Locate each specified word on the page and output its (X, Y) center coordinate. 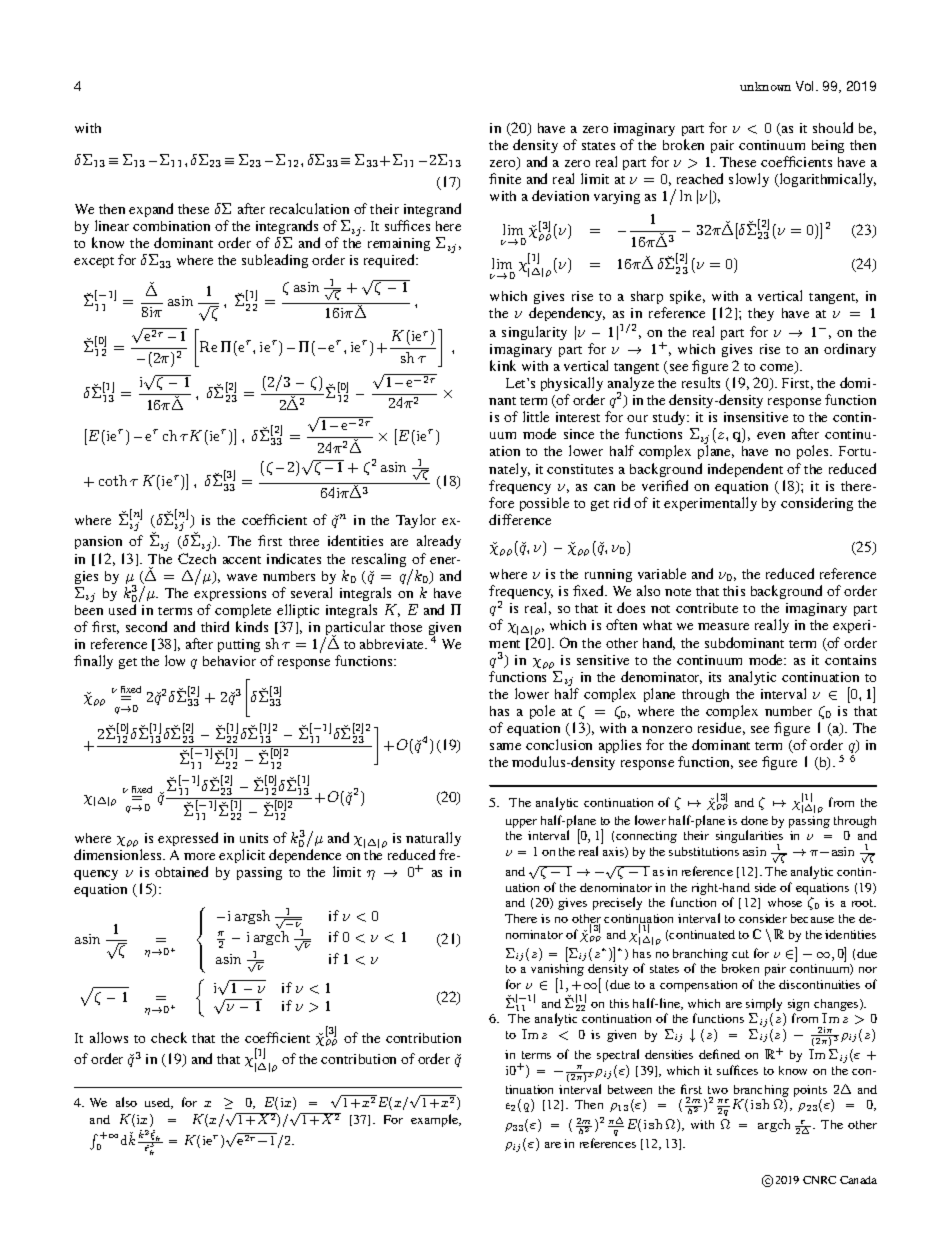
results (701, 382)
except (94, 262)
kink (503, 365)
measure (723, 626)
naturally (433, 839)
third (215, 626)
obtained (181, 871)
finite (505, 178)
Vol (806, 86)
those (406, 627)
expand (151, 210)
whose (785, 902)
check (169, 1037)
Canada (858, 1180)
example (436, 1120)
